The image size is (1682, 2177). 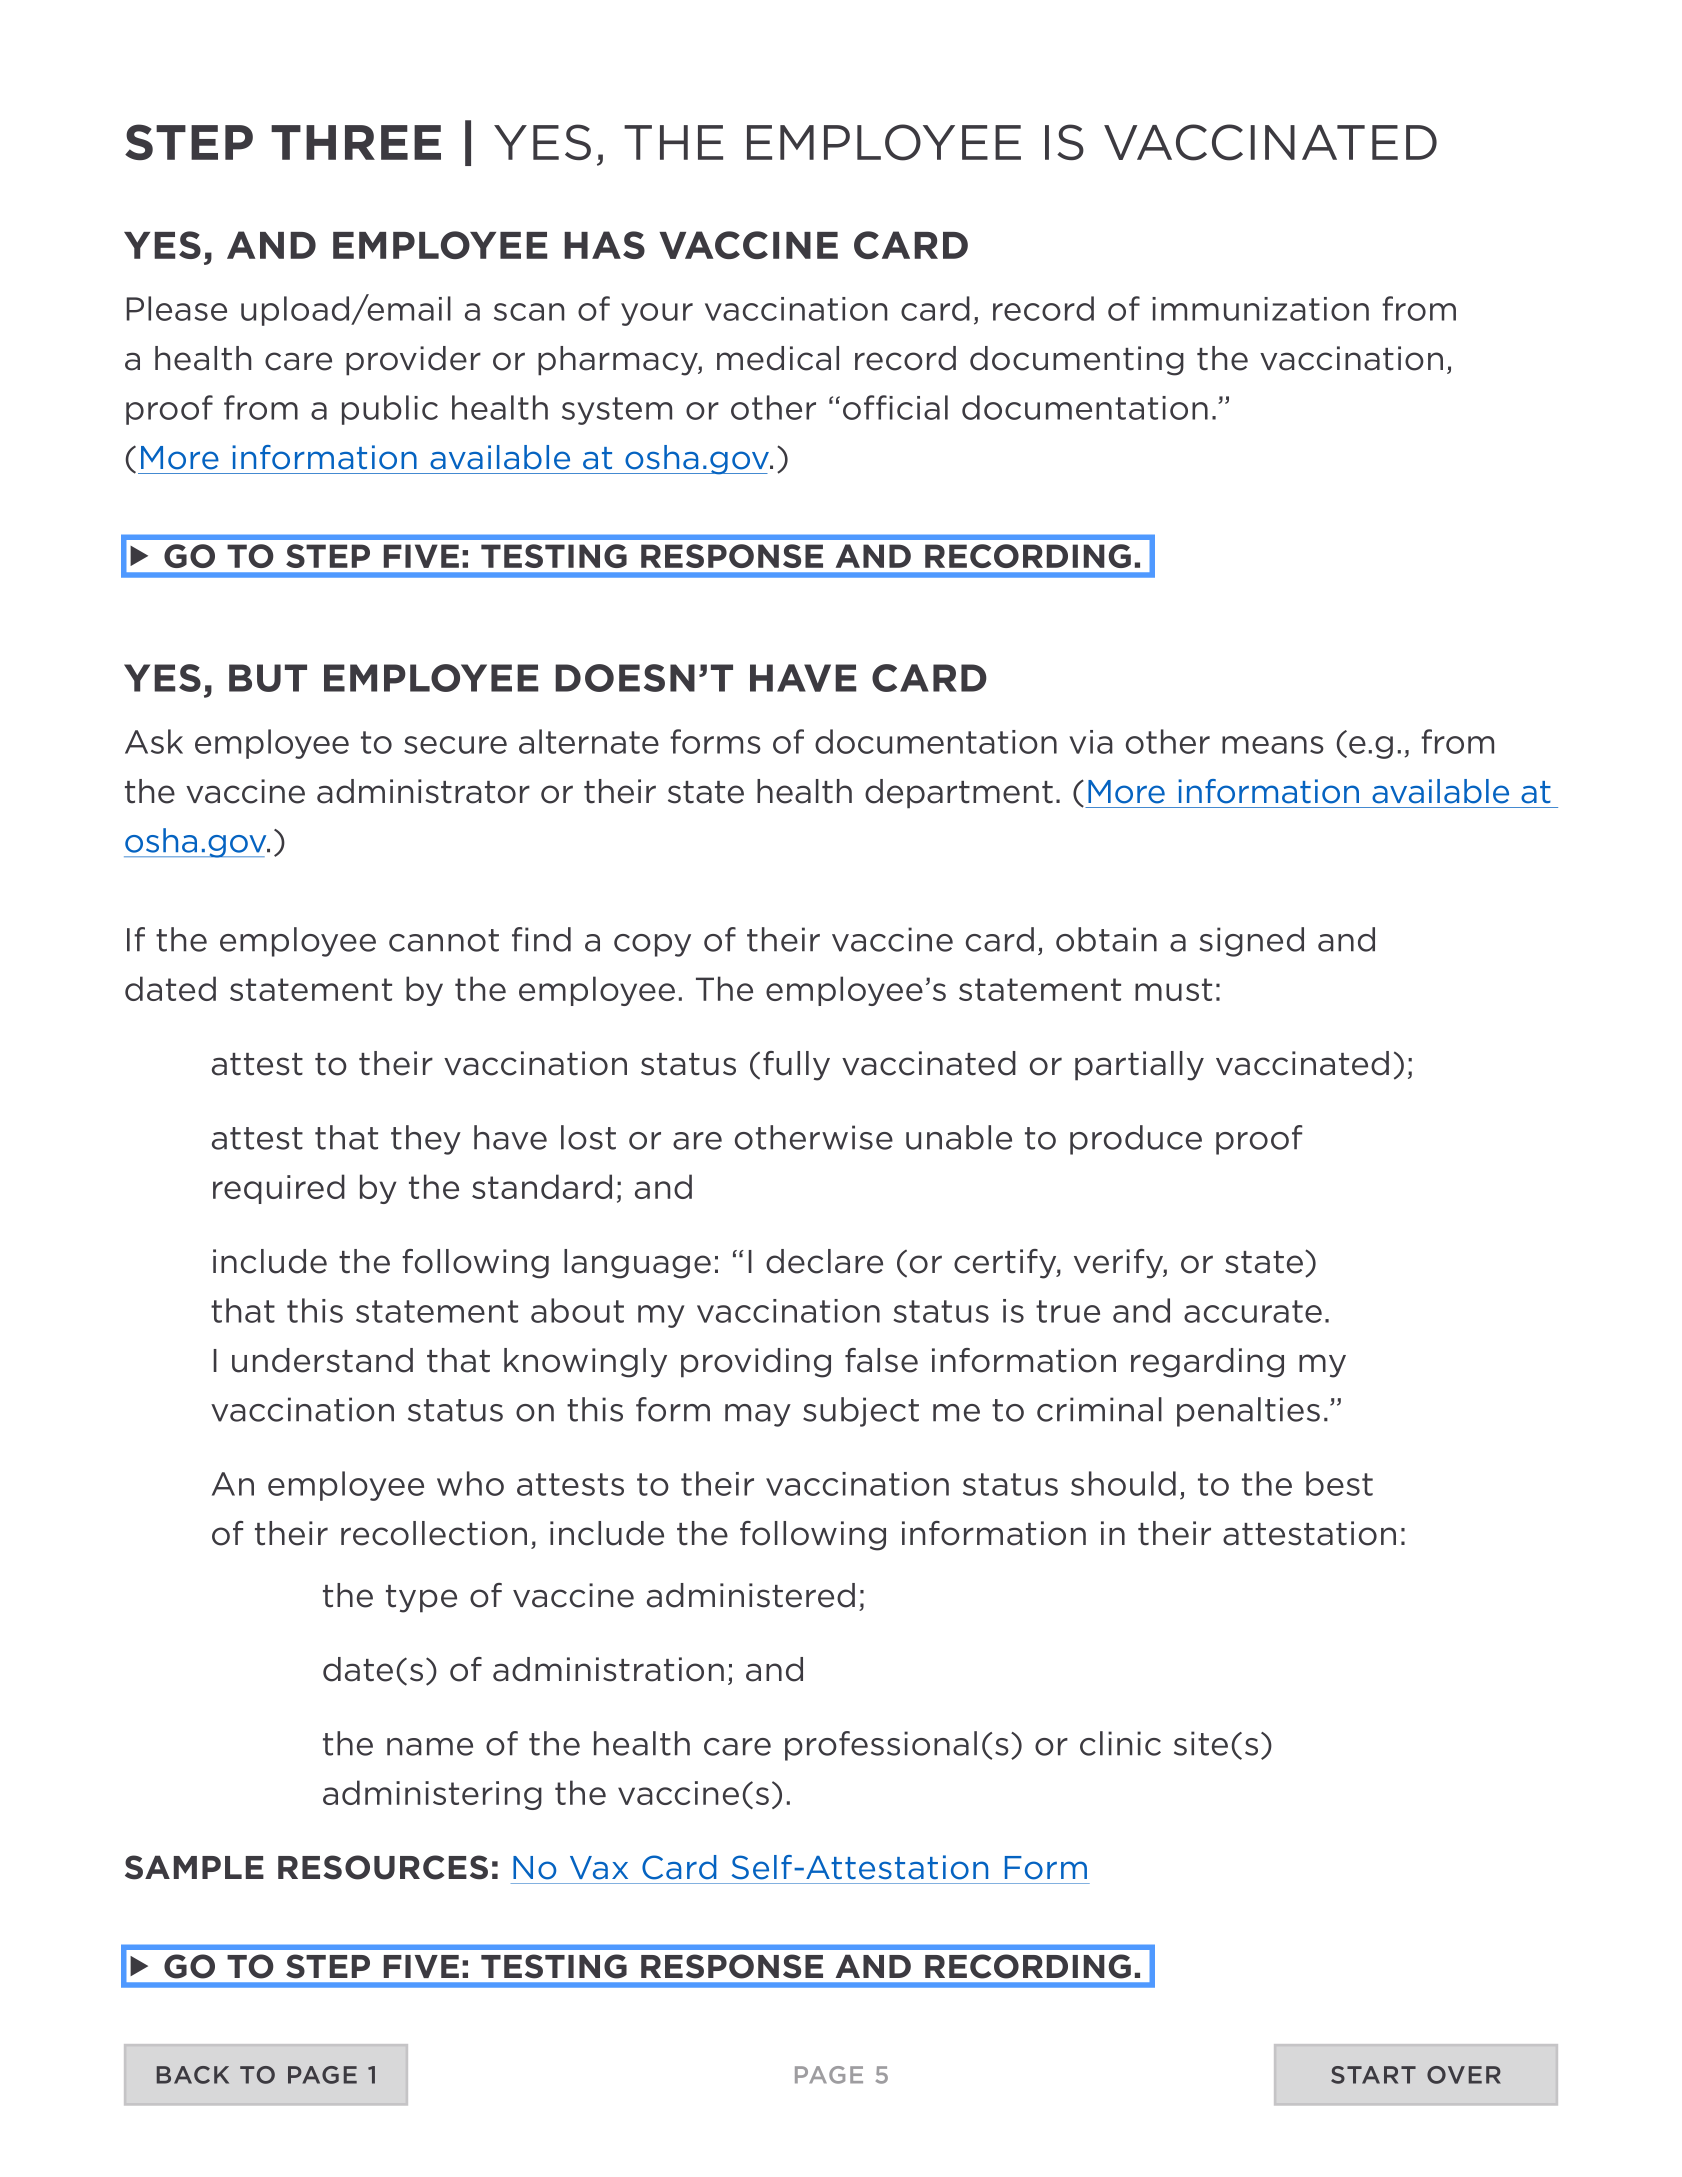 What do you see at coordinates (599, 1868) in the image?
I see `Vax` at bounding box center [599, 1868].
